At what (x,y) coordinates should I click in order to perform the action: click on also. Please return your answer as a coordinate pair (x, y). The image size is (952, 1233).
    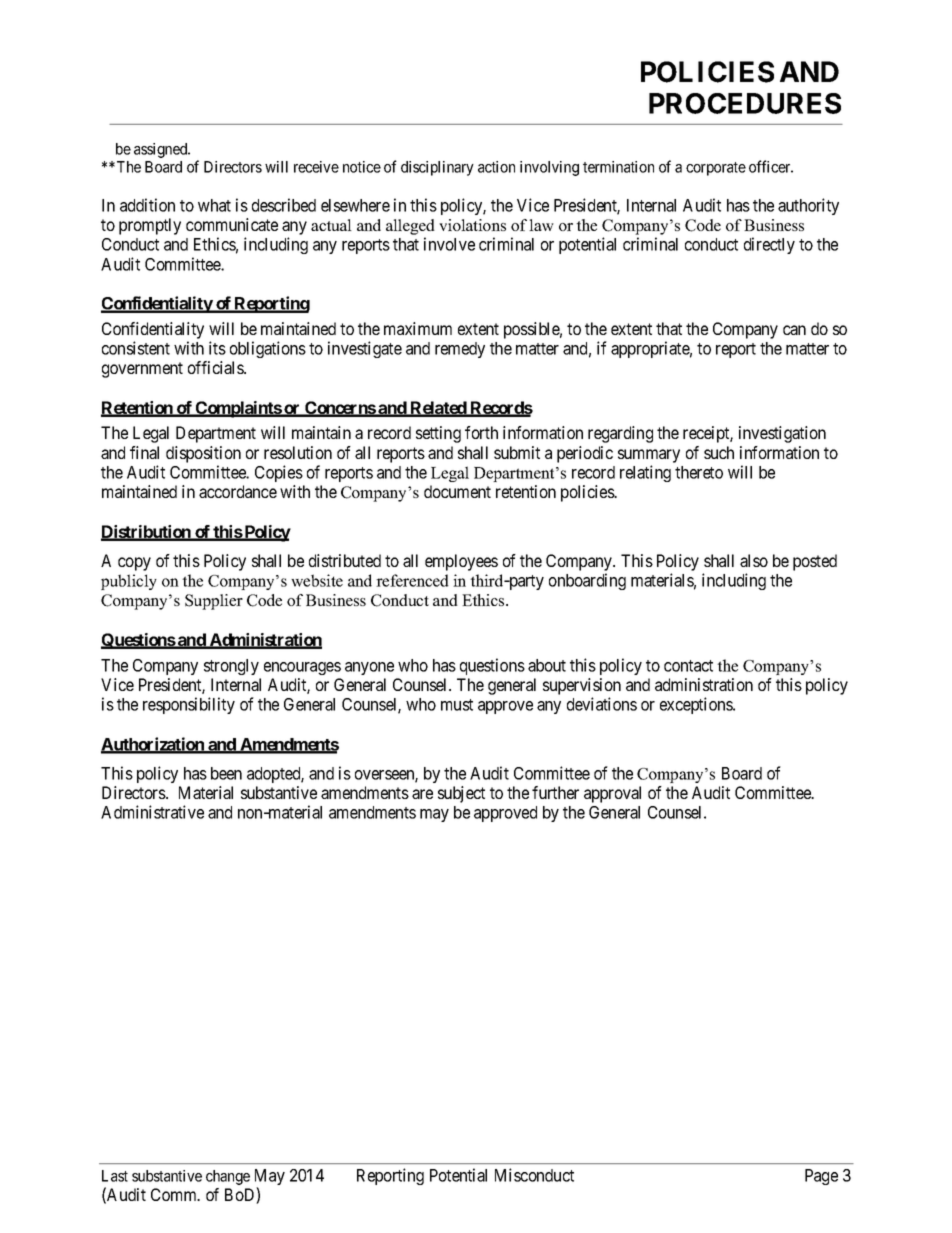
    Looking at the image, I should click on (754, 560).
